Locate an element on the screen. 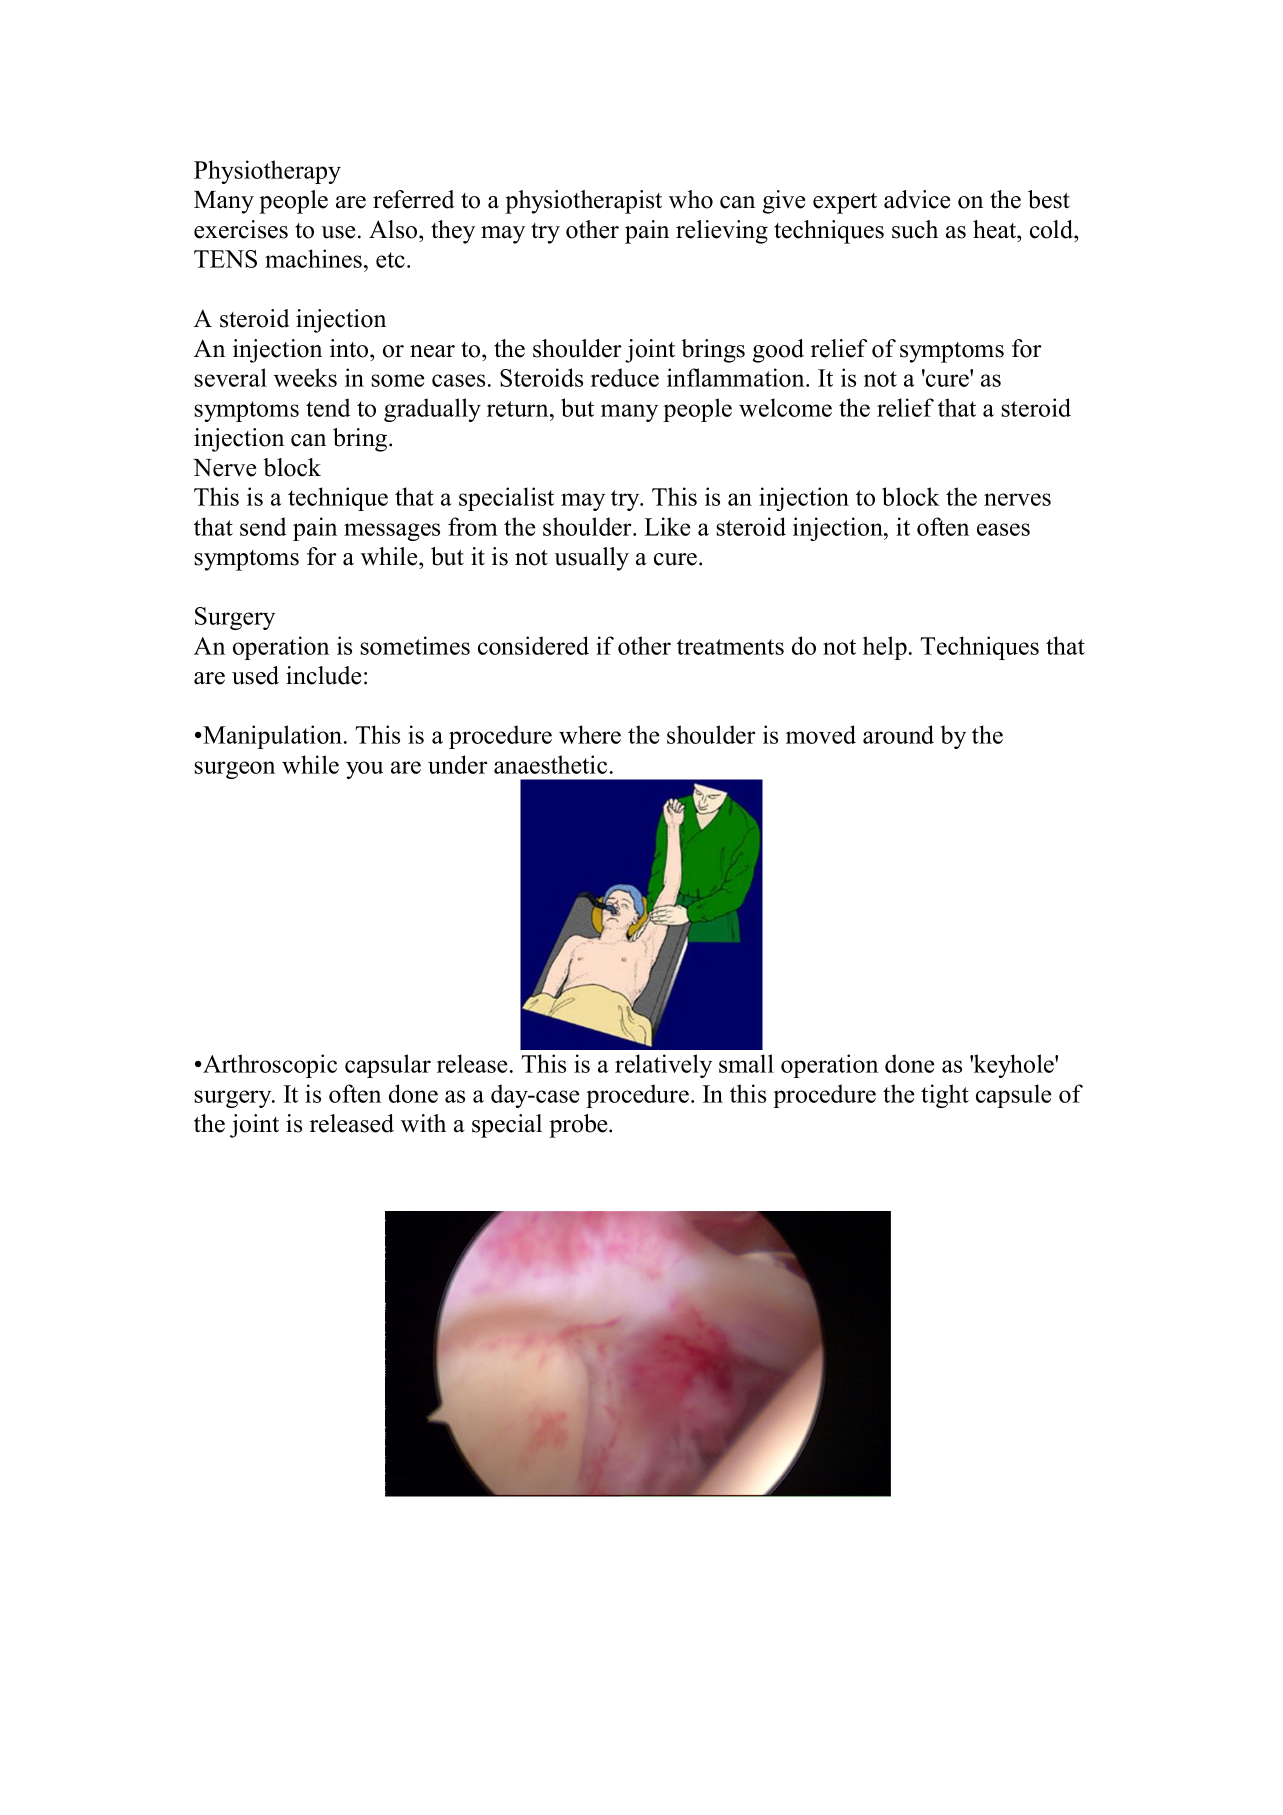  Arthroscopic is located at coordinates (269, 1066).
